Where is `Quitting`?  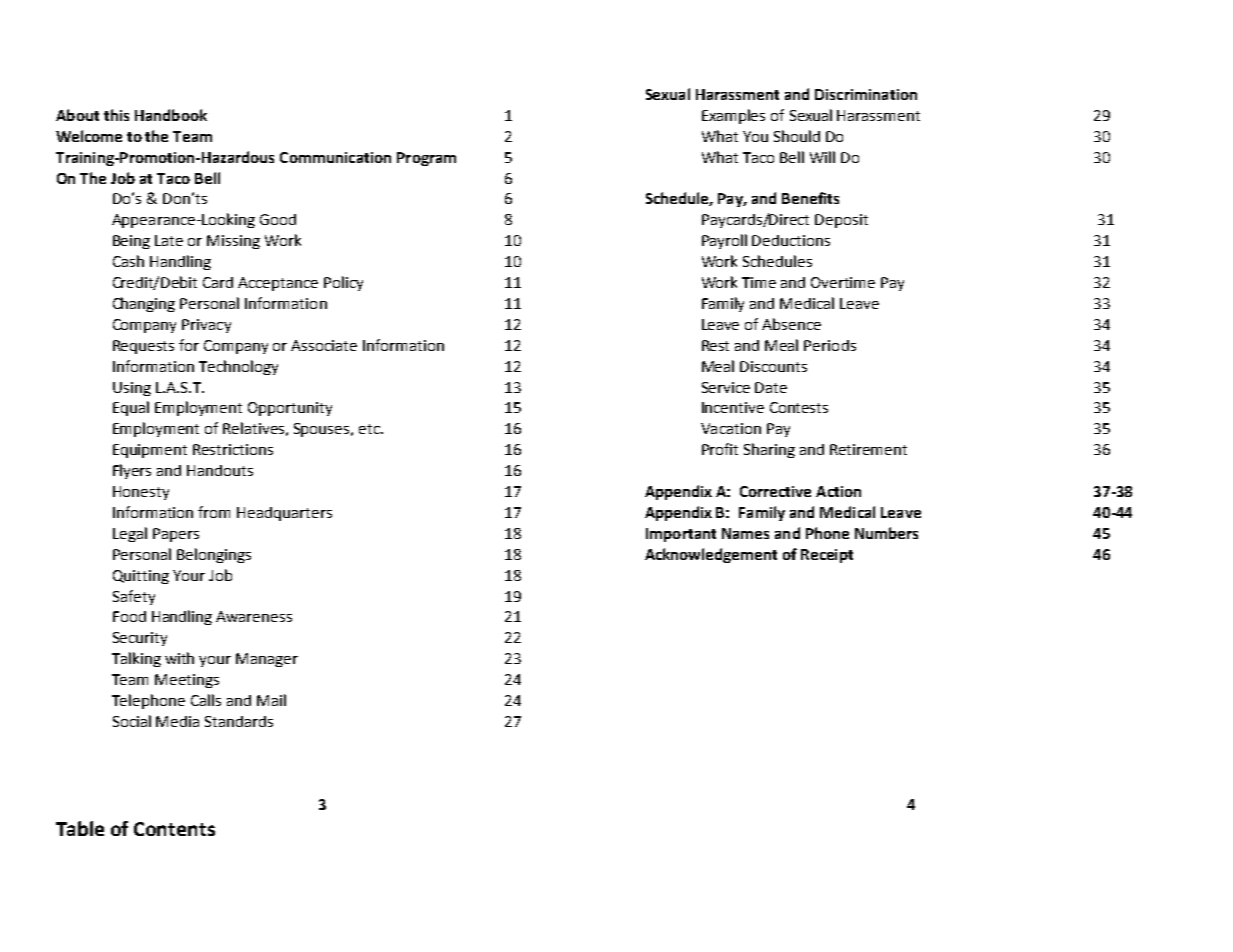 Quitting is located at coordinates (141, 577).
